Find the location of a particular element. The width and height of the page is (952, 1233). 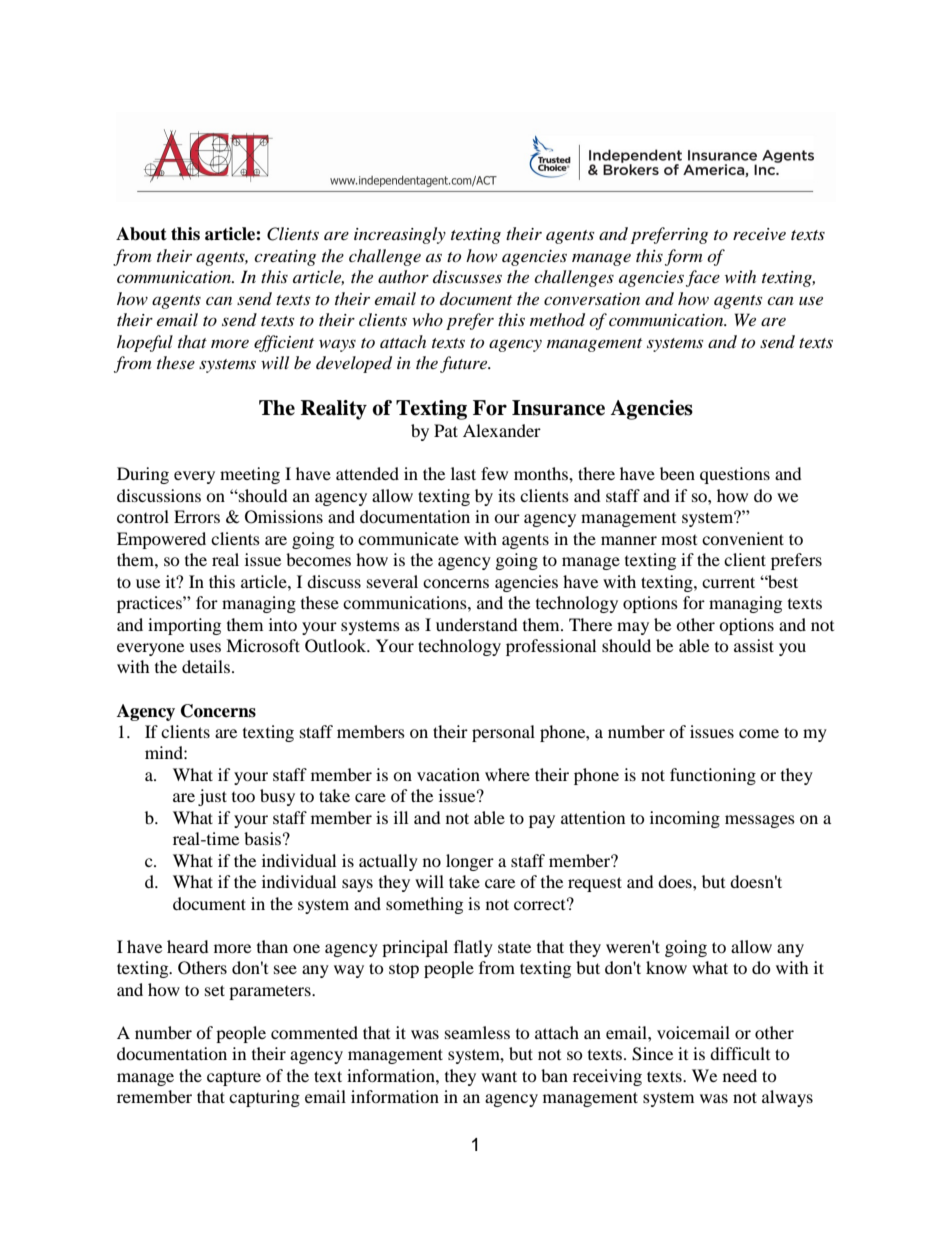

capture is located at coordinates (234, 1079).
